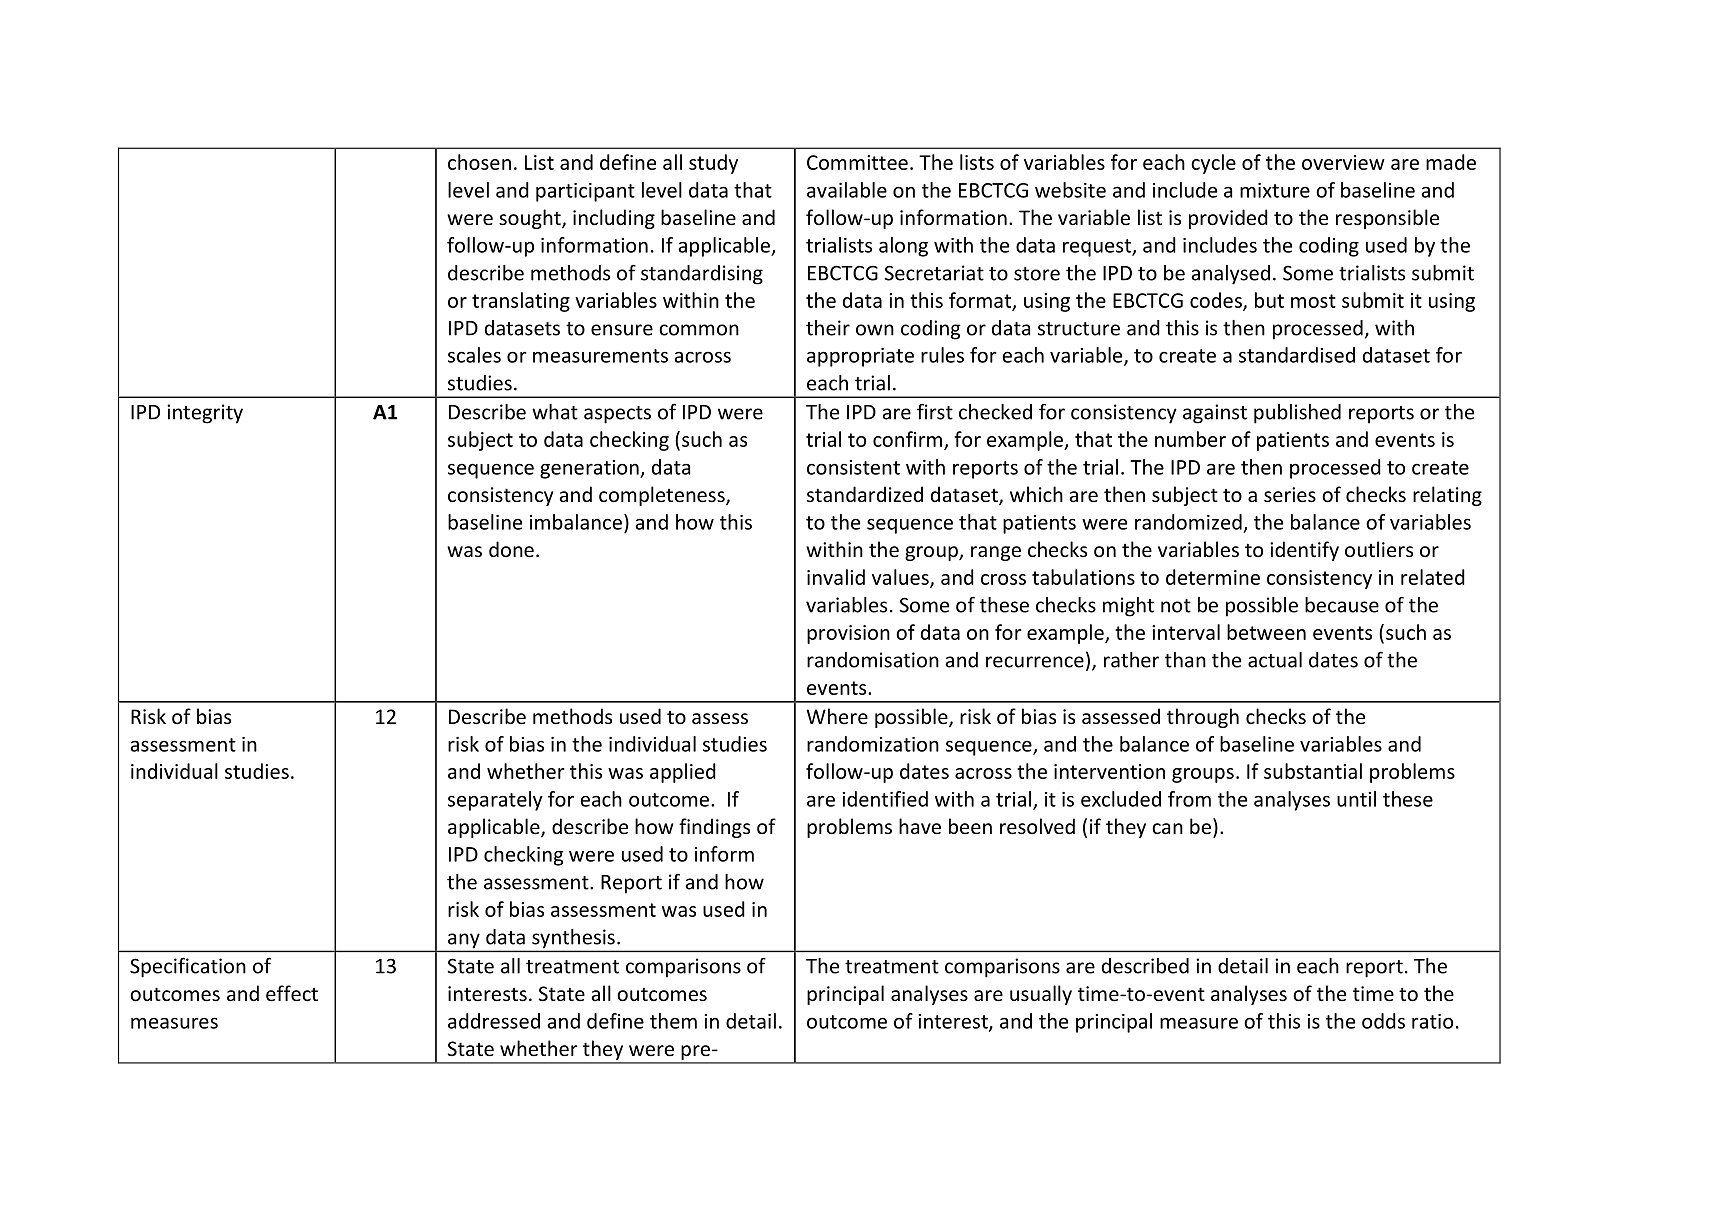  Describe the element at coordinates (673, 1021) in the page. I see `them` at that location.
